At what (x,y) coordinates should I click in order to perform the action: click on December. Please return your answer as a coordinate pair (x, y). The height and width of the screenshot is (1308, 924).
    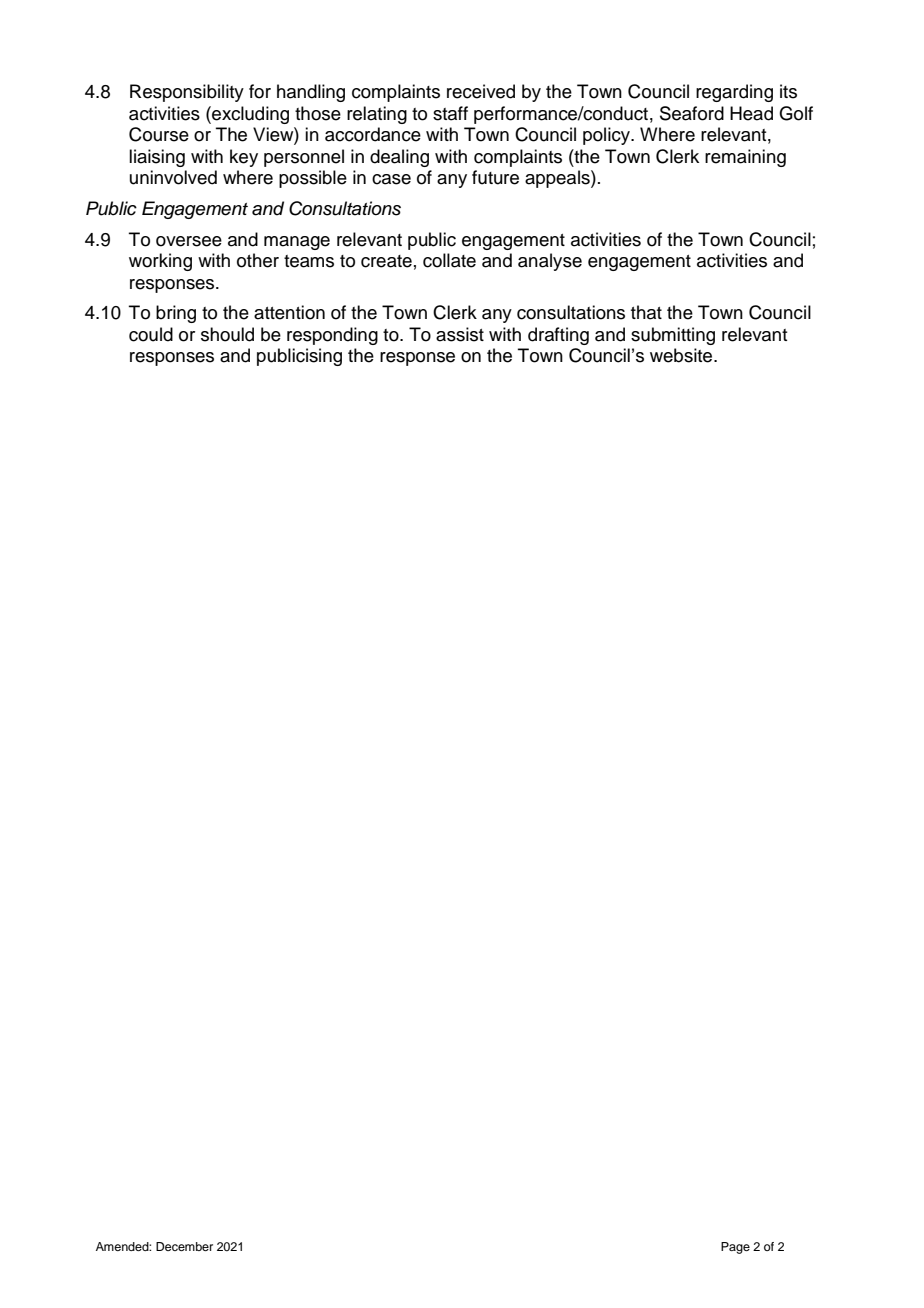
    Looking at the image, I should click on (184, 1246).
